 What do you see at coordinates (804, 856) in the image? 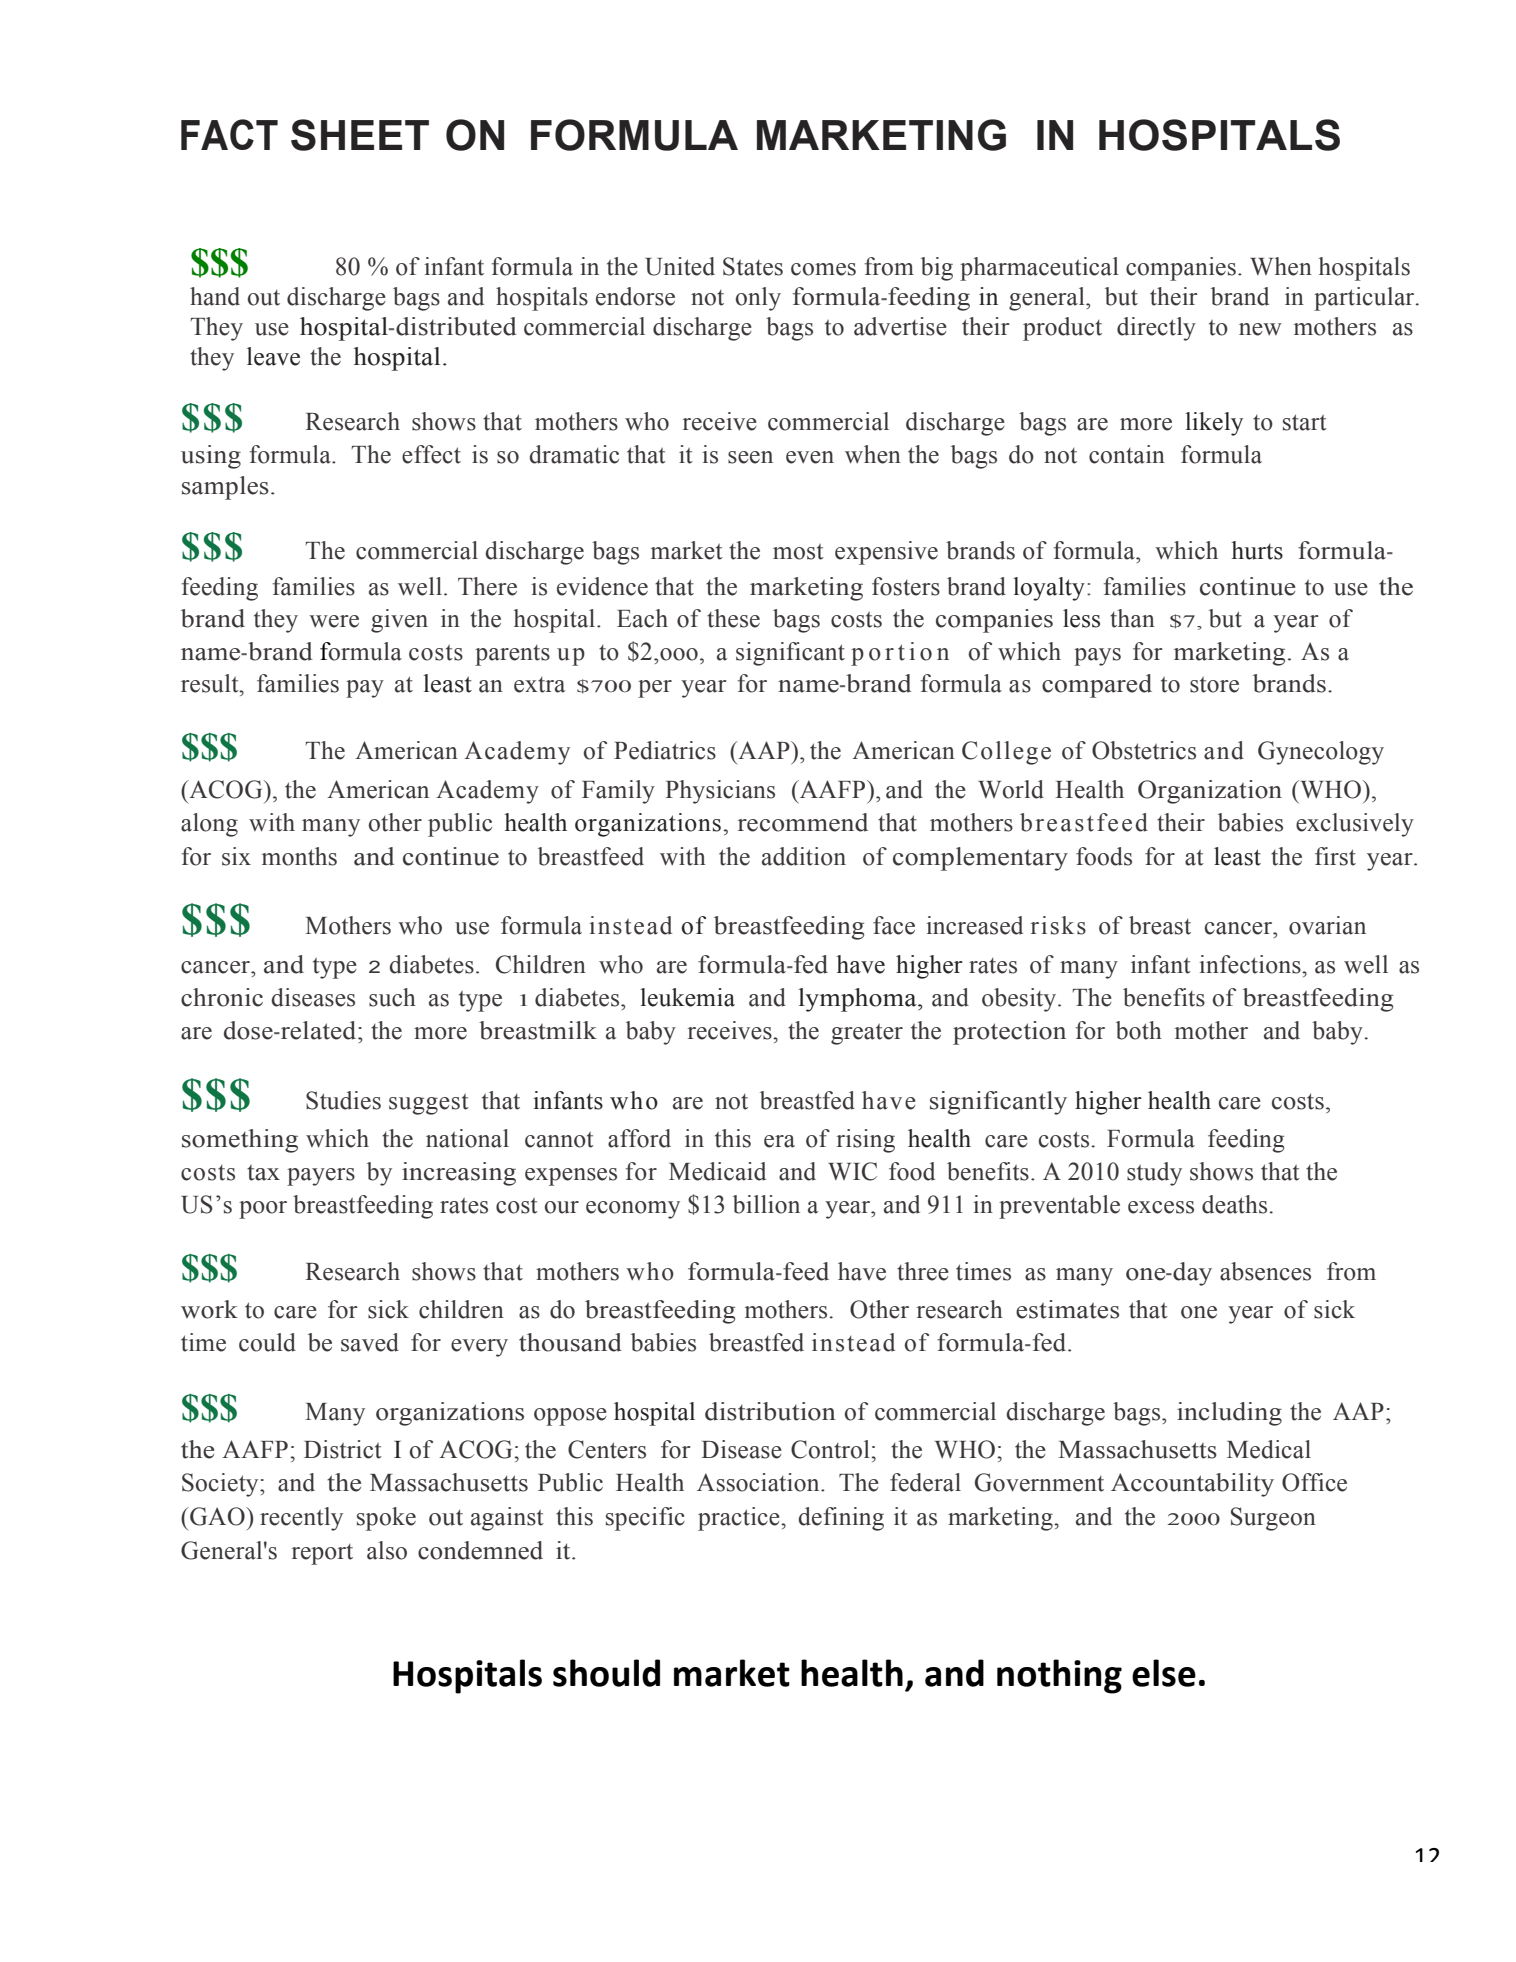
I see `addition` at bounding box center [804, 856].
